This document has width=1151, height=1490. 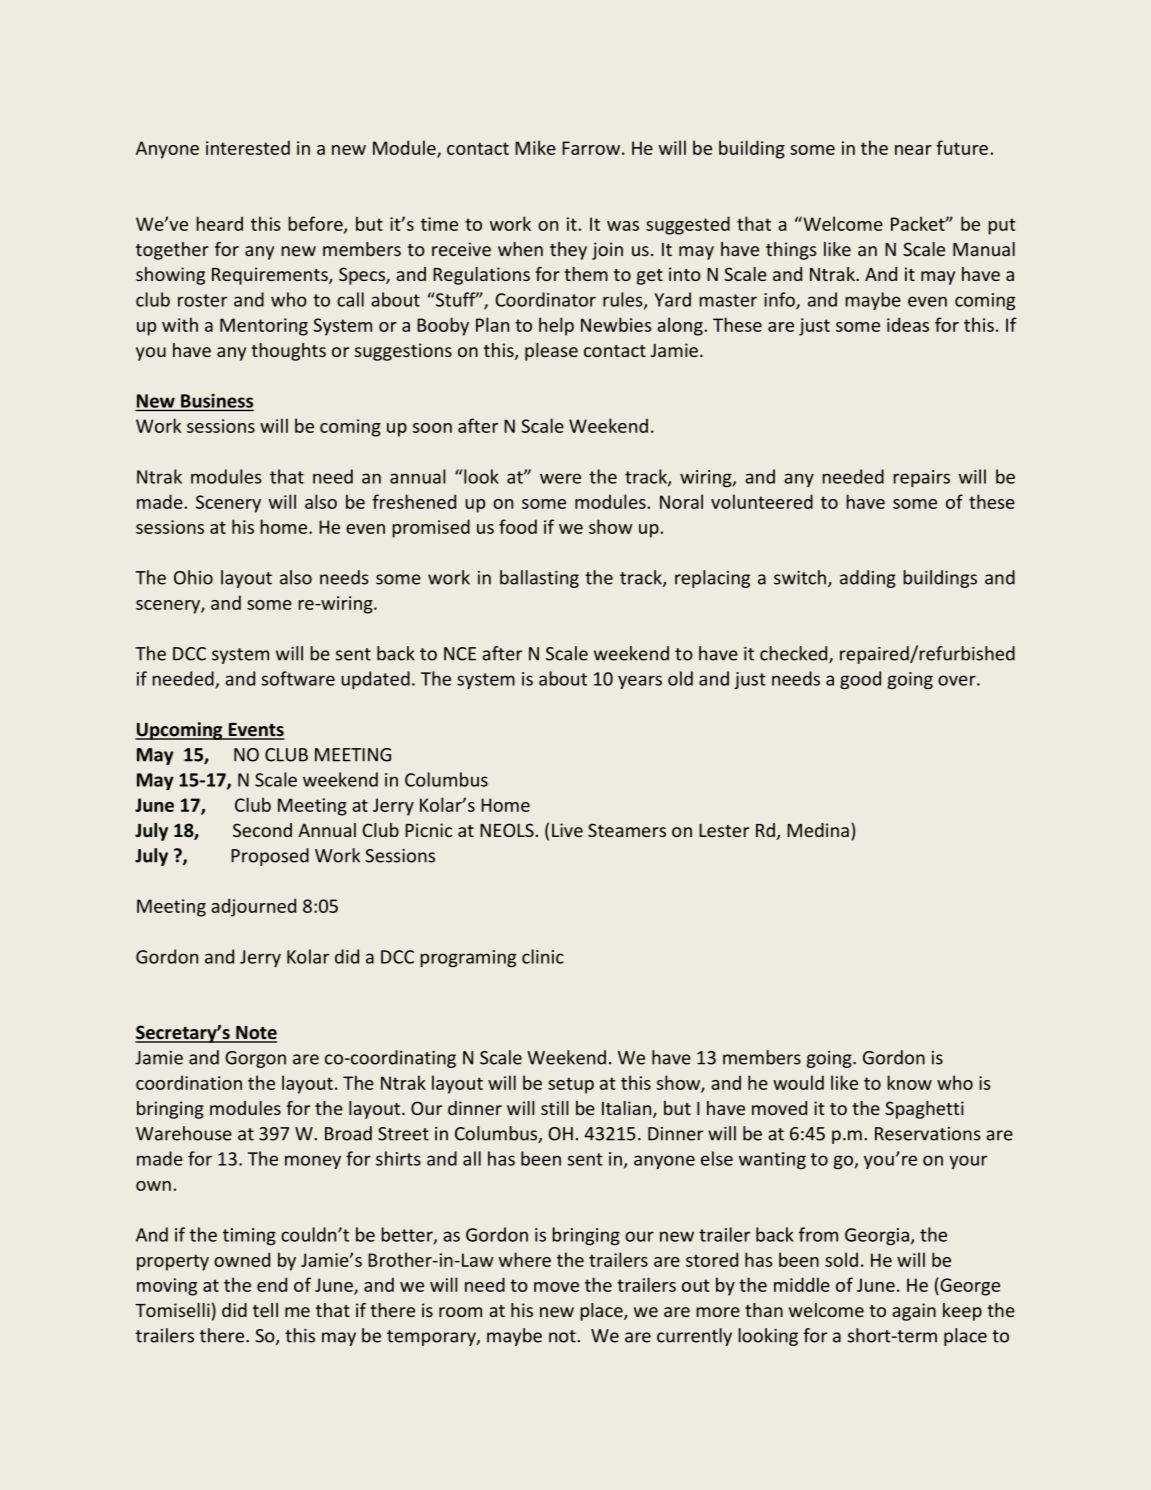 I want to click on near, so click(x=913, y=150).
